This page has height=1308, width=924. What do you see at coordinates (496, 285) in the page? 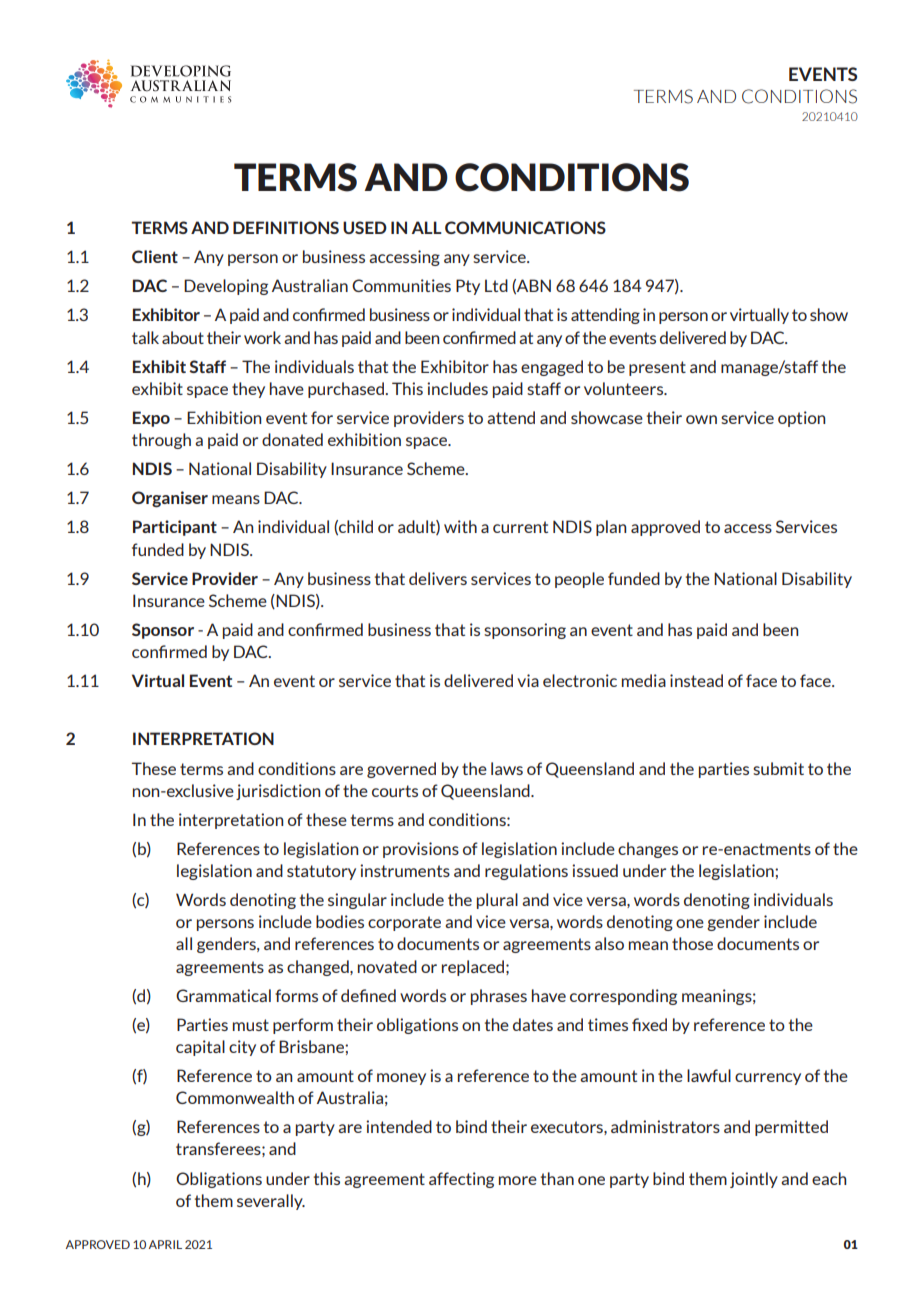
I see `Ltd` at bounding box center [496, 285].
